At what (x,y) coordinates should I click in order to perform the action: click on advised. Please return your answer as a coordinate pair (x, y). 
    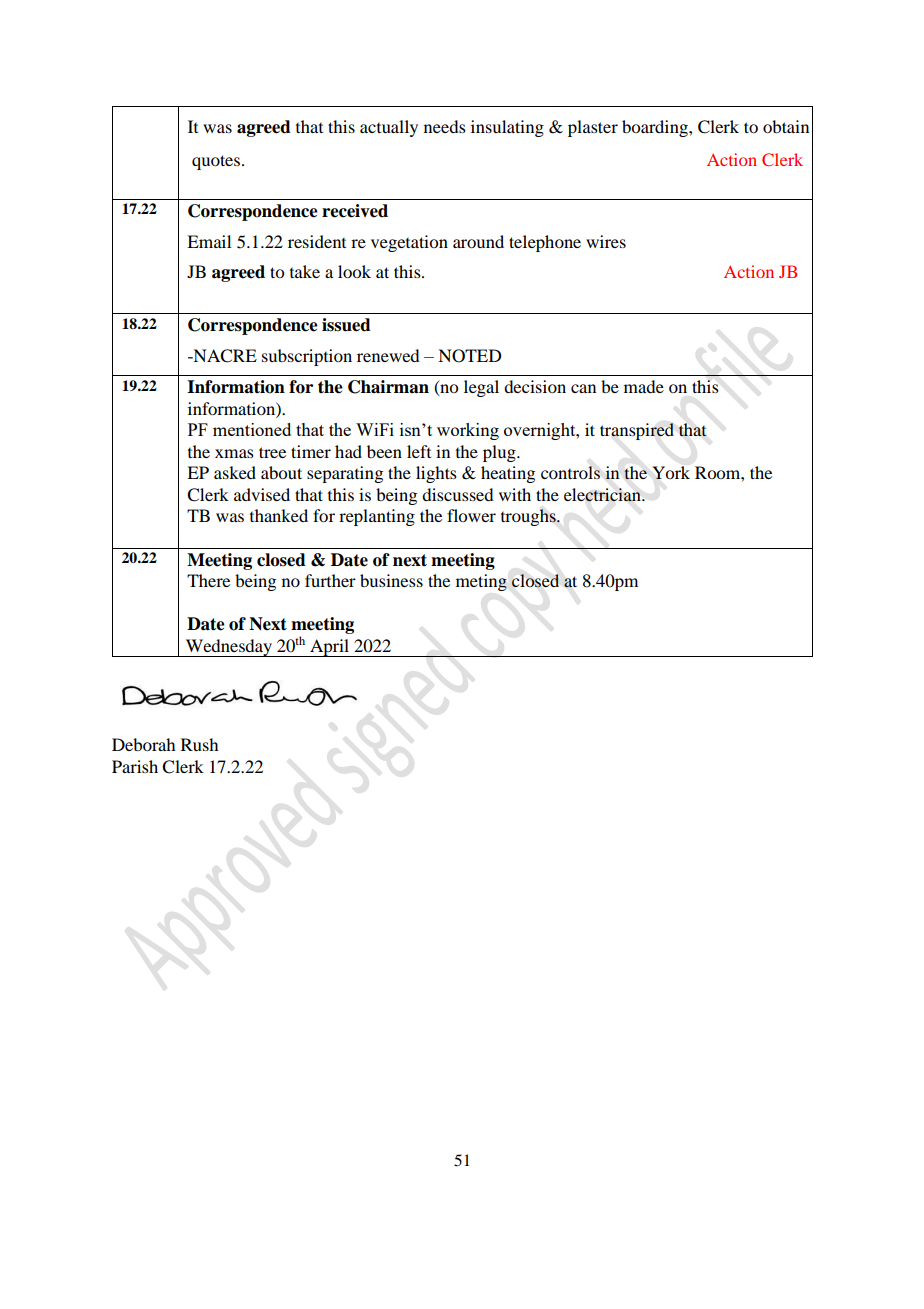
    Looking at the image, I should click on (262, 494).
